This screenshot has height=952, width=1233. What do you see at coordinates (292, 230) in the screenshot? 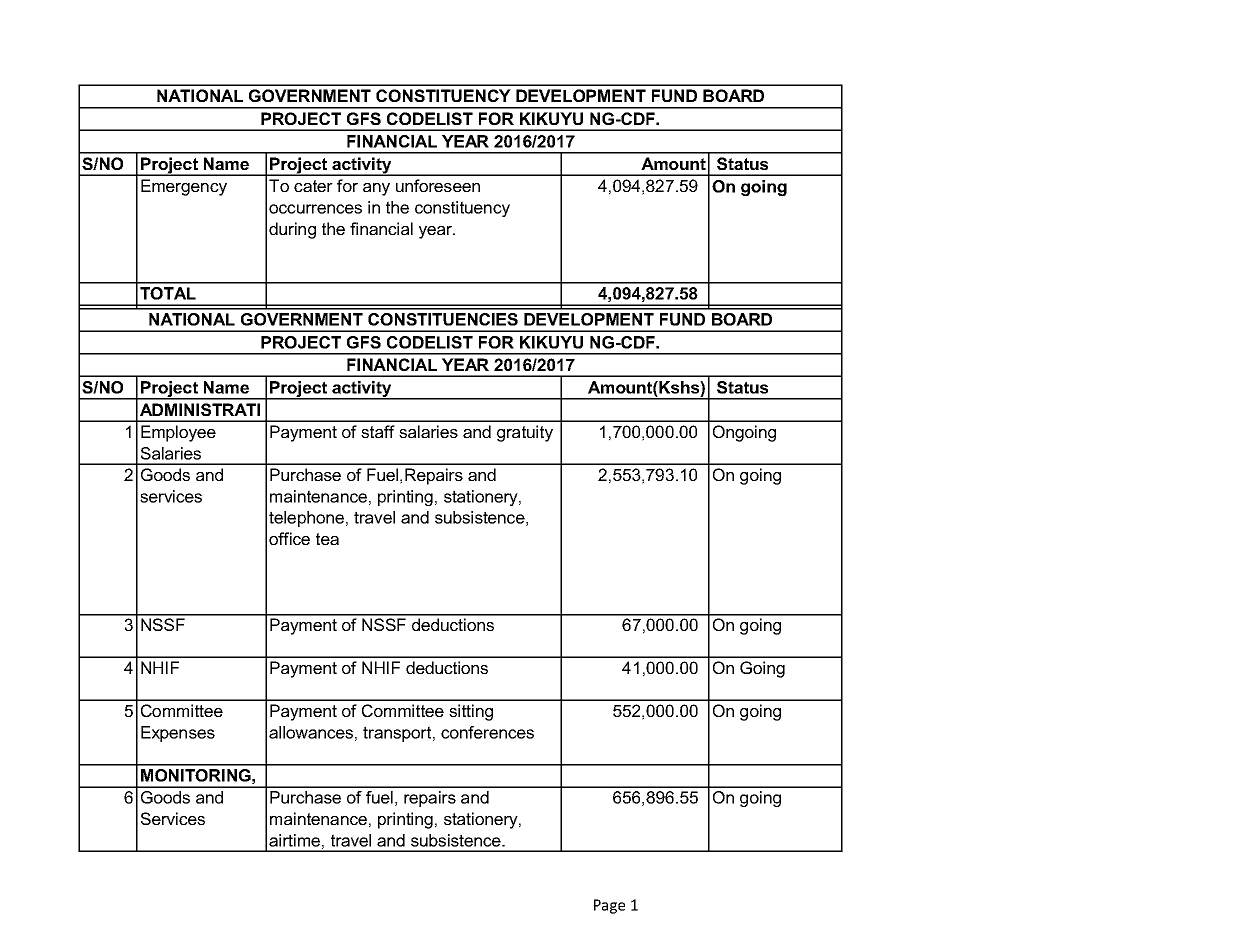
I see `during` at bounding box center [292, 230].
